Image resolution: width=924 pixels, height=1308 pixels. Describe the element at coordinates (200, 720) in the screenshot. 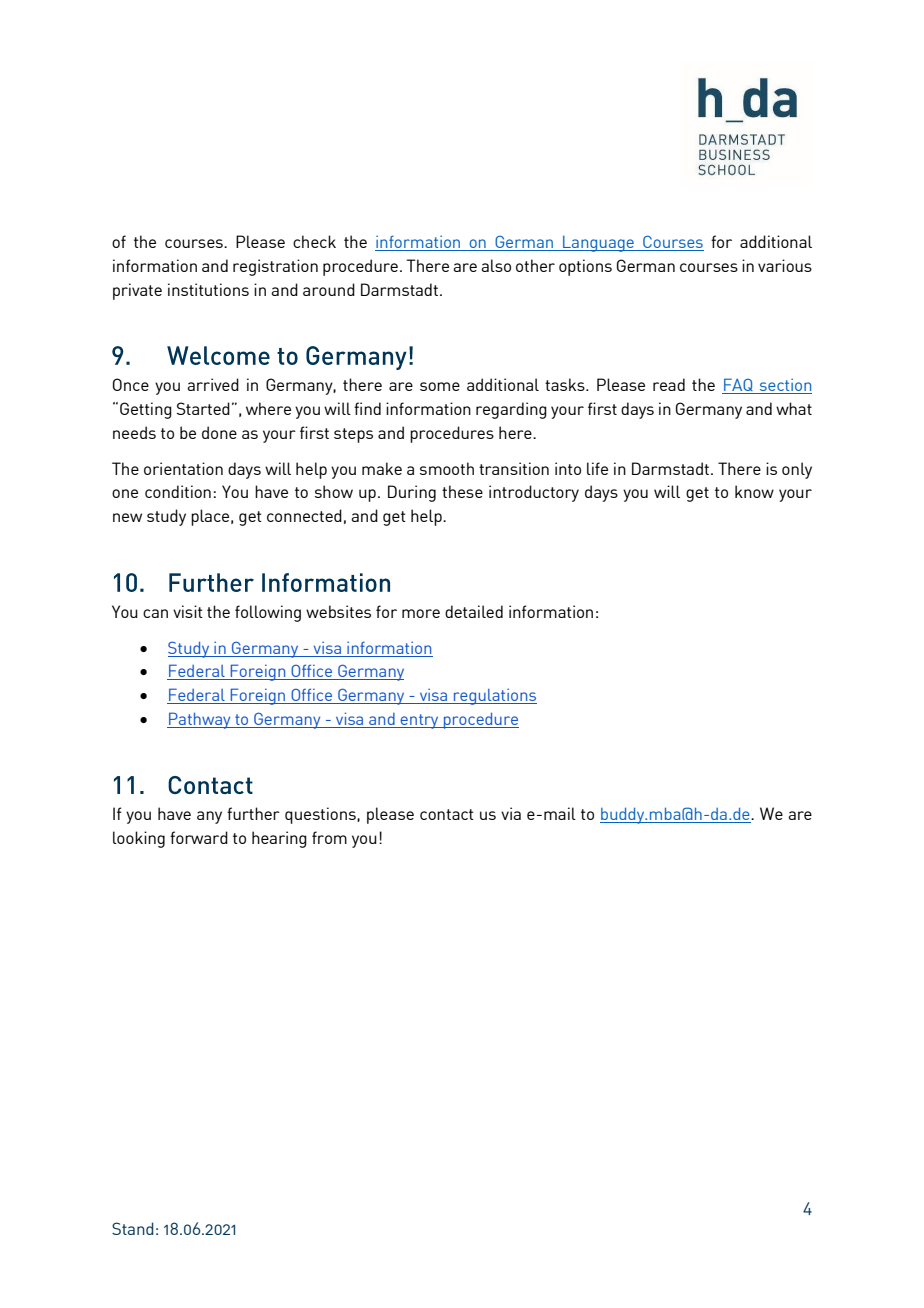

I see `Pathway` at that location.
